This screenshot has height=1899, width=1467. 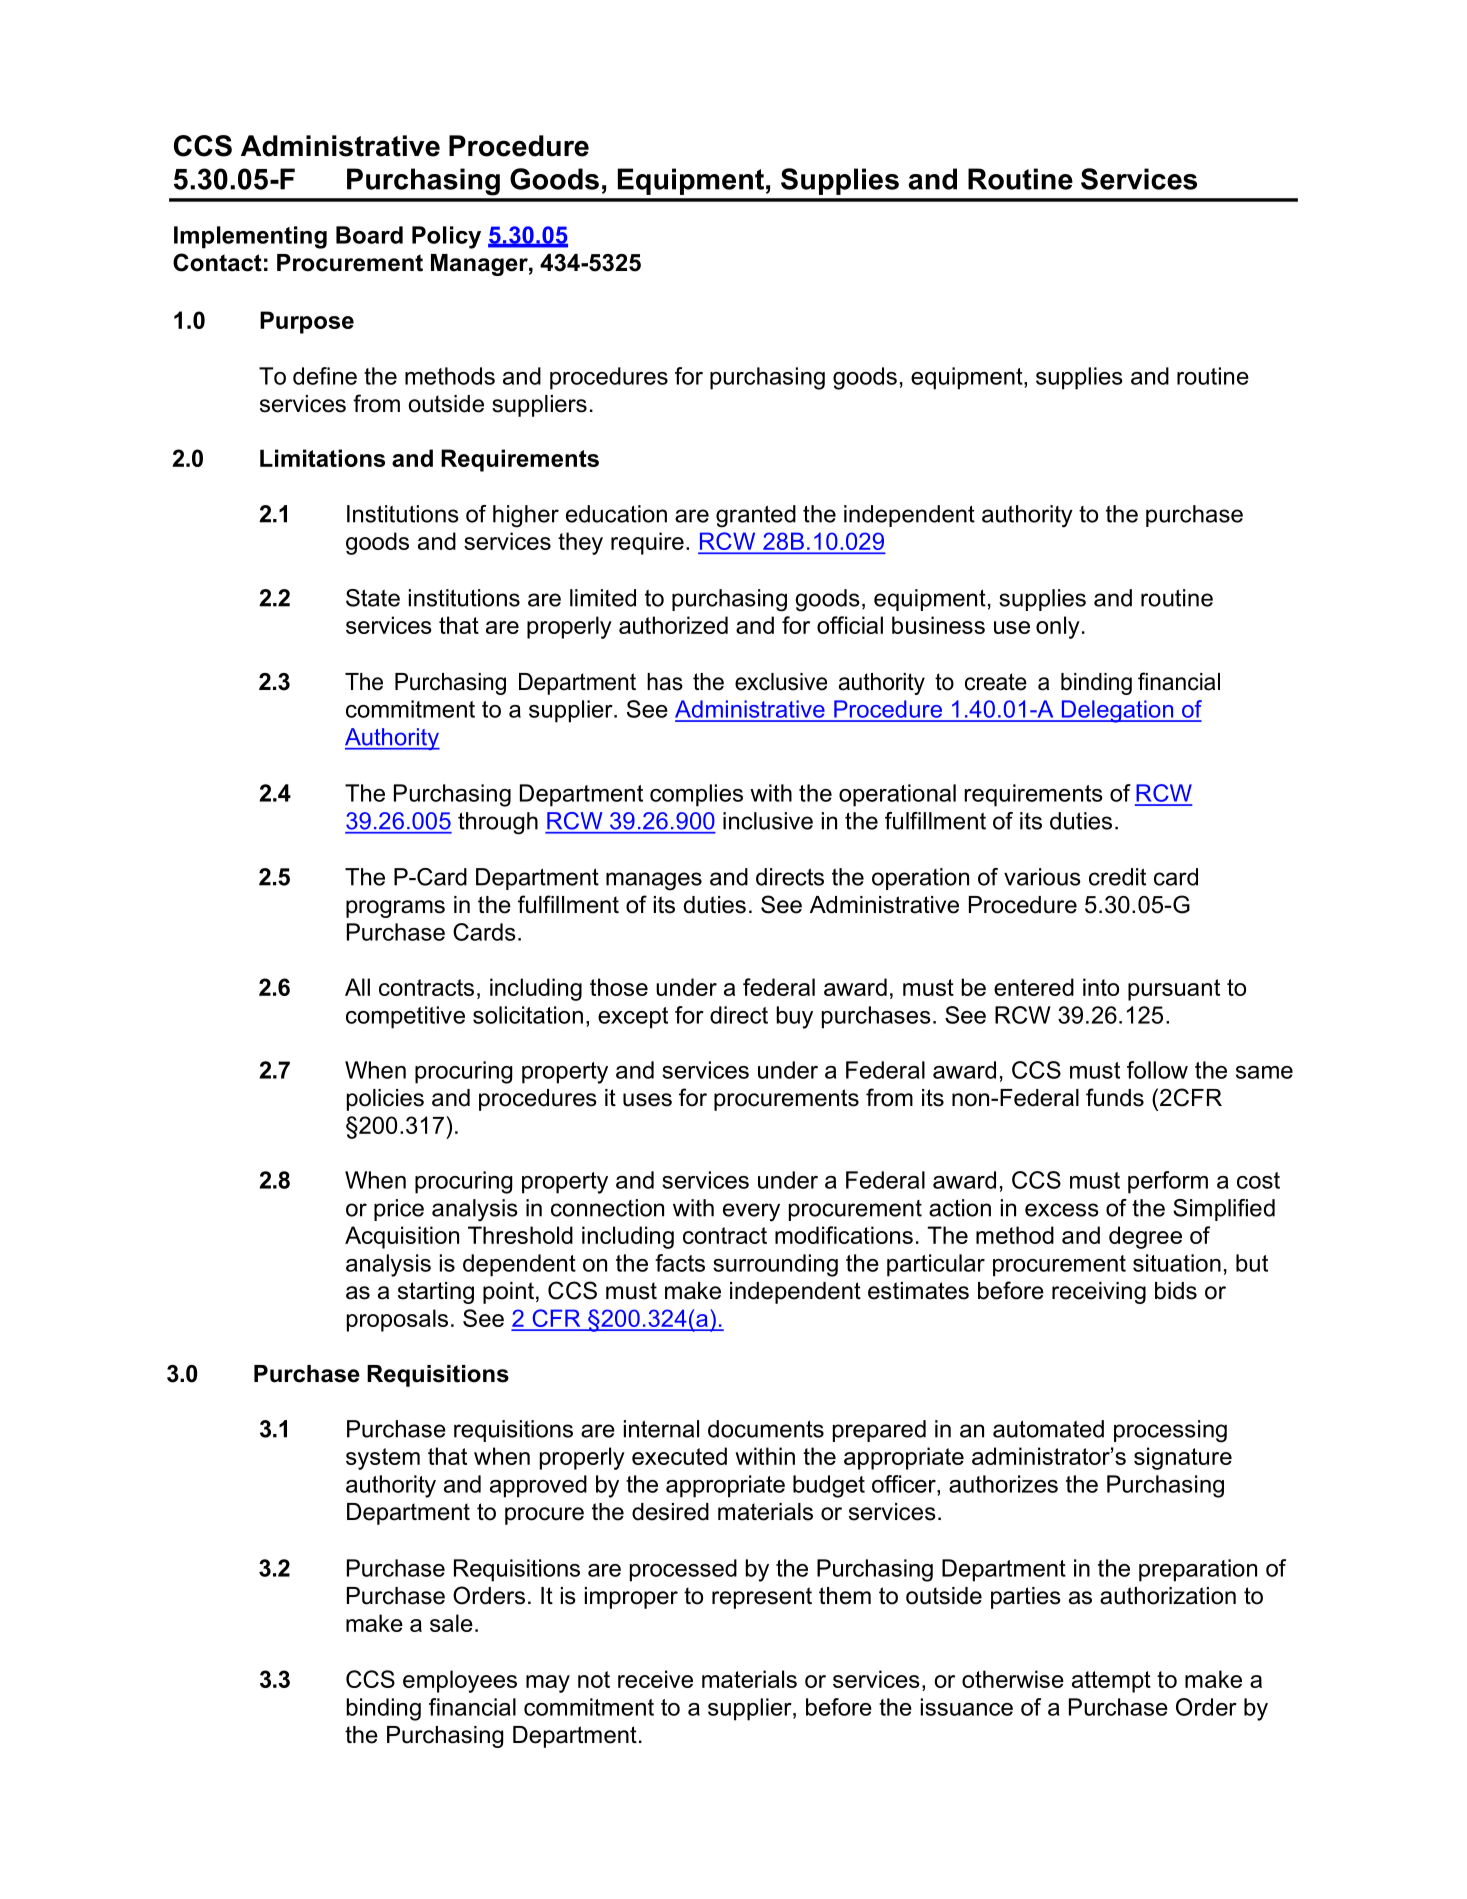 What do you see at coordinates (369, 235) in the screenshot?
I see `Board` at bounding box center [369, 235].
